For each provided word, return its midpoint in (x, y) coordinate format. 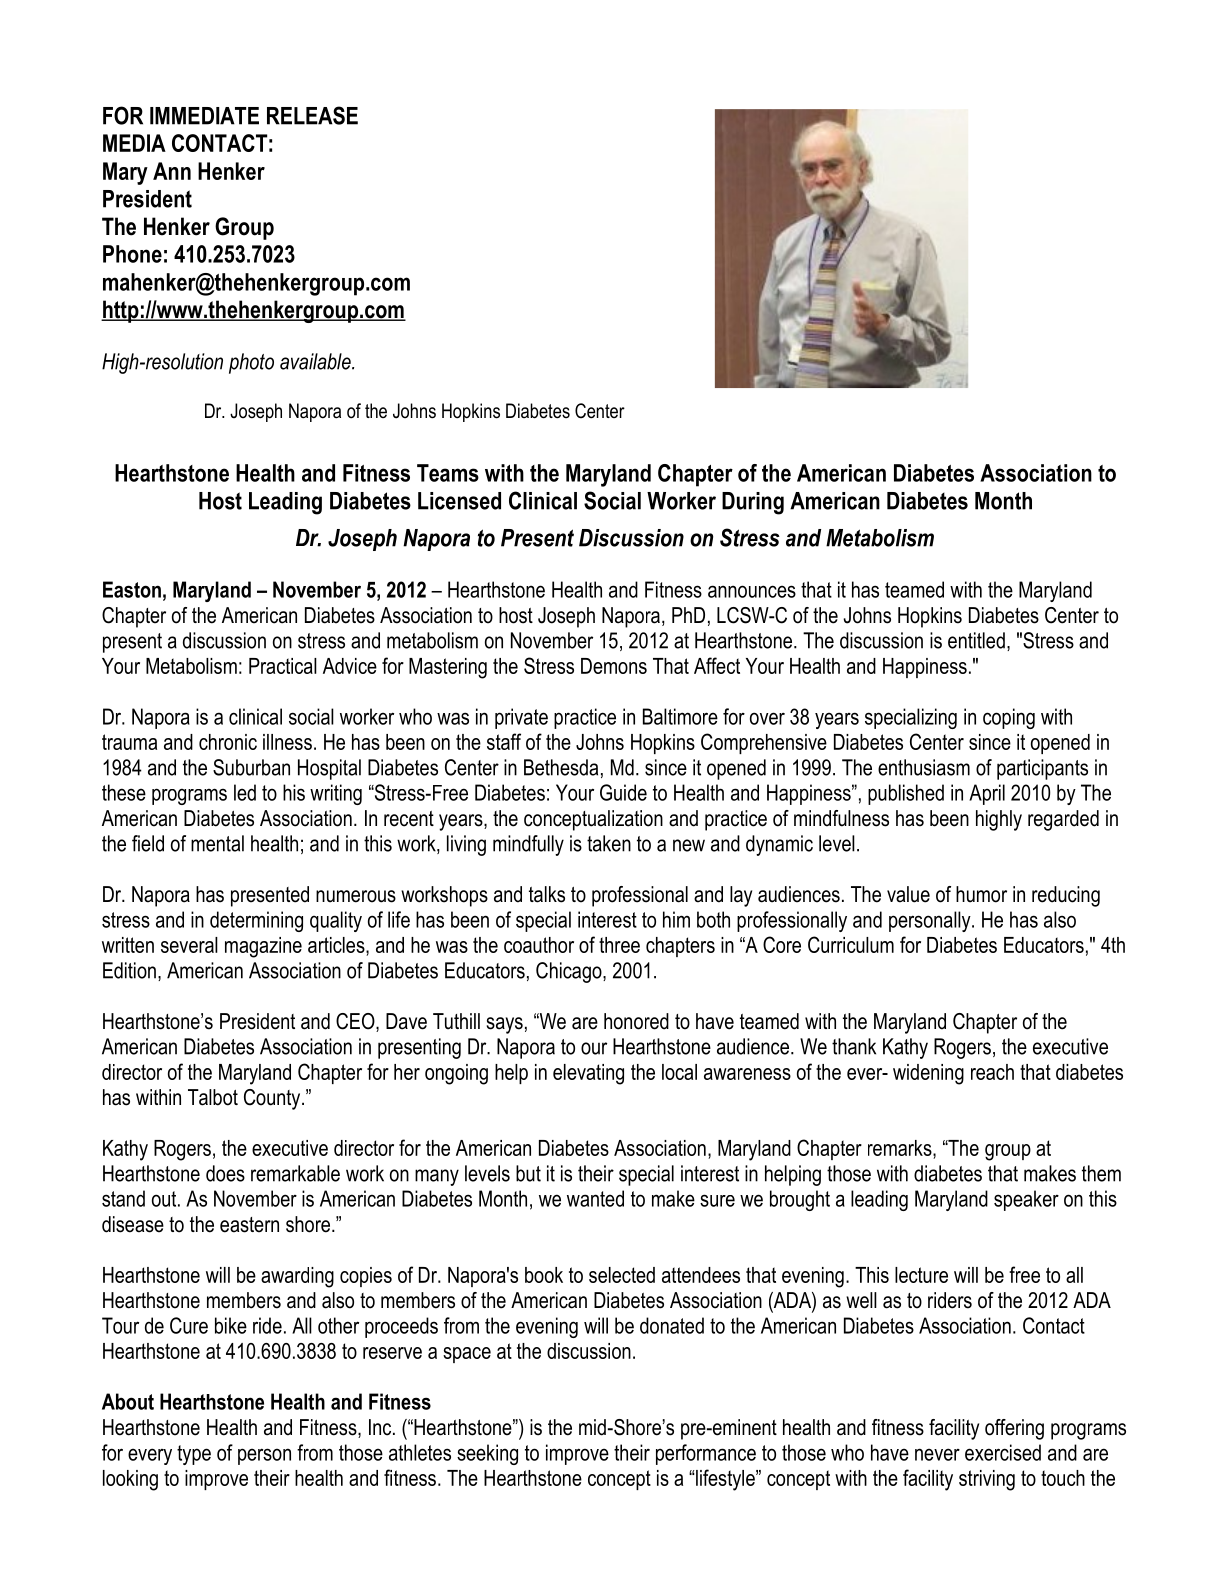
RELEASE (312, 115)
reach (992, 1072)
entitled (976, 640)
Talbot (213, 1097)
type (194, 1455)
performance (706, 1454)
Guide (623, 792)
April (987, 794)
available (316, 361)
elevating (588, 1074)
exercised (1003, 1452)
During (753, 503)
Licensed (459, 501)
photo (251, 363)
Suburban (251, 767)
